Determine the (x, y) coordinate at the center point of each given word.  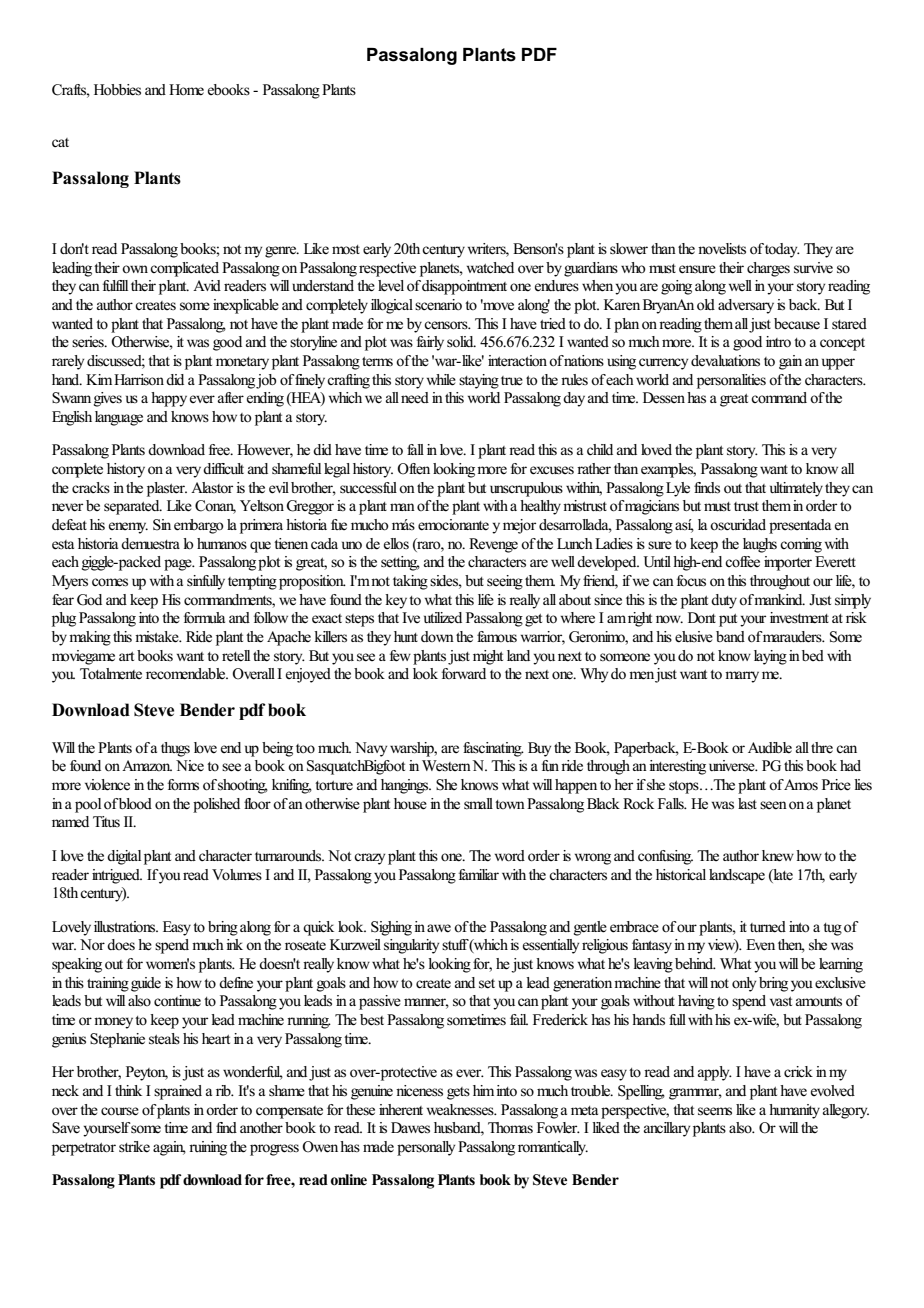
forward (464, 673)
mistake (158, 637)
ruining (208, 1148)
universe (733, 766)
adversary (746, 306)
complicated (184, 269)
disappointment (464, 287)
